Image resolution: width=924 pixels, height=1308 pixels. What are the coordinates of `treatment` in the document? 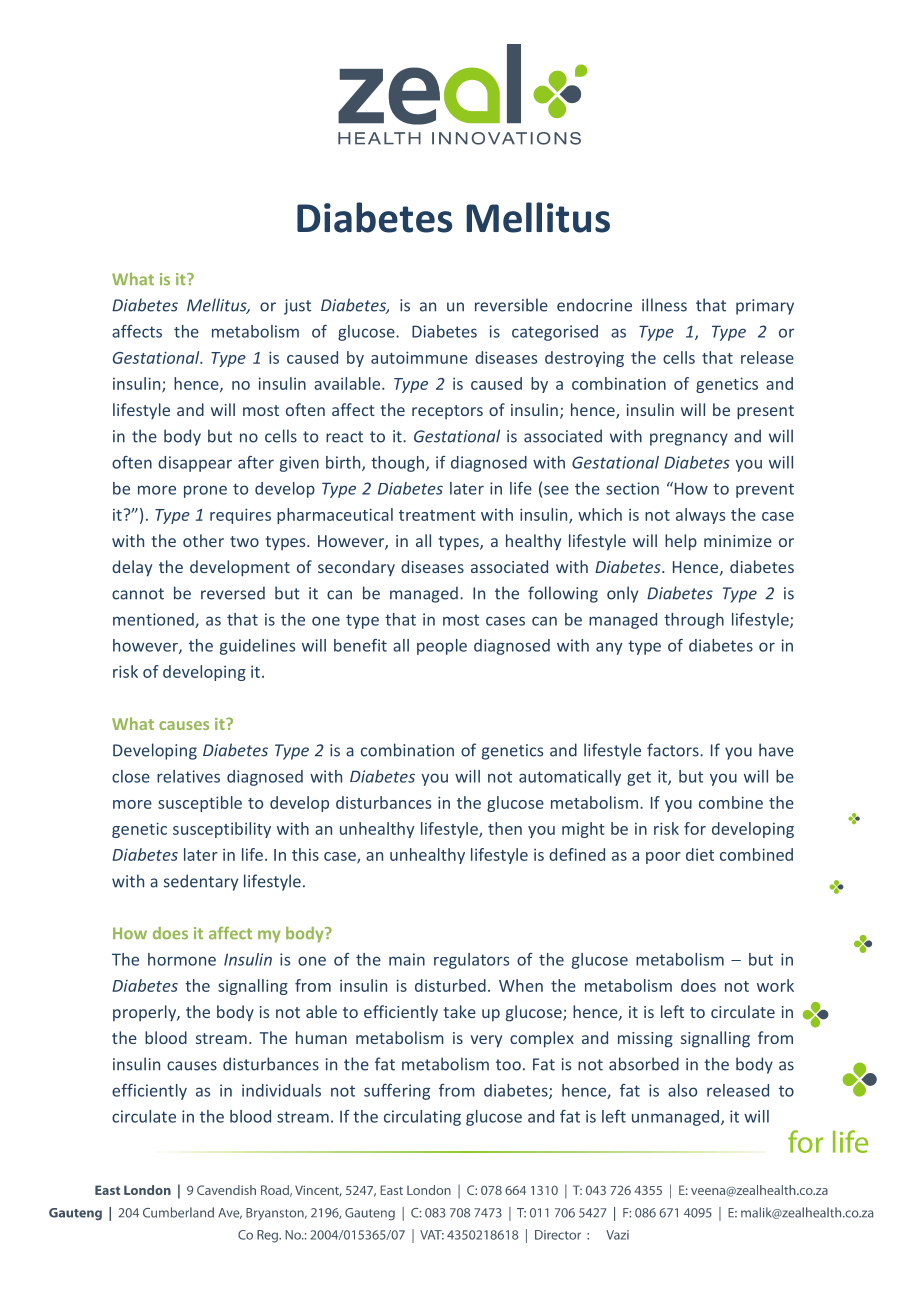 It's located at (437, 515).
